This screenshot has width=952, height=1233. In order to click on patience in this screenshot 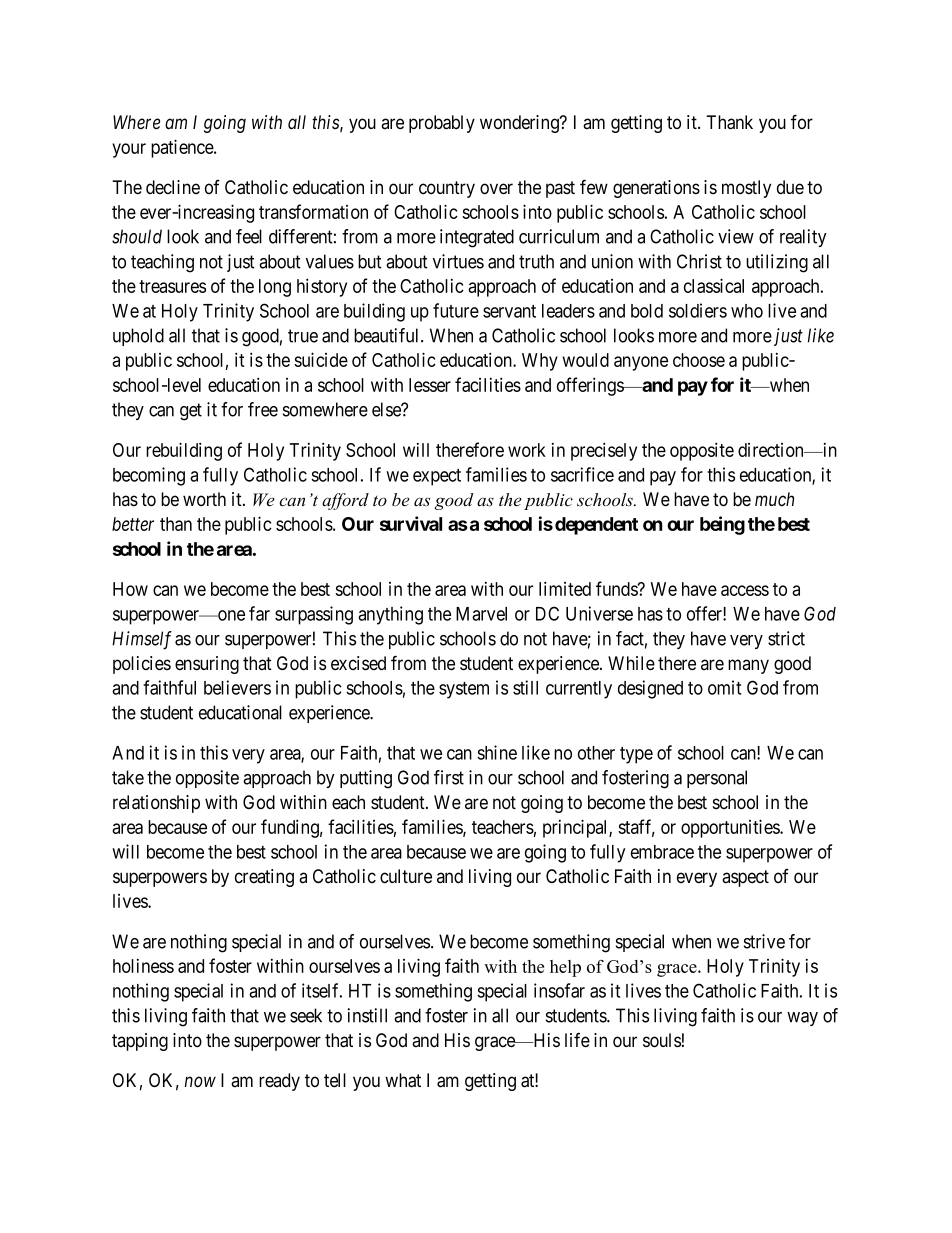, I will do `click(183, 148)`.
